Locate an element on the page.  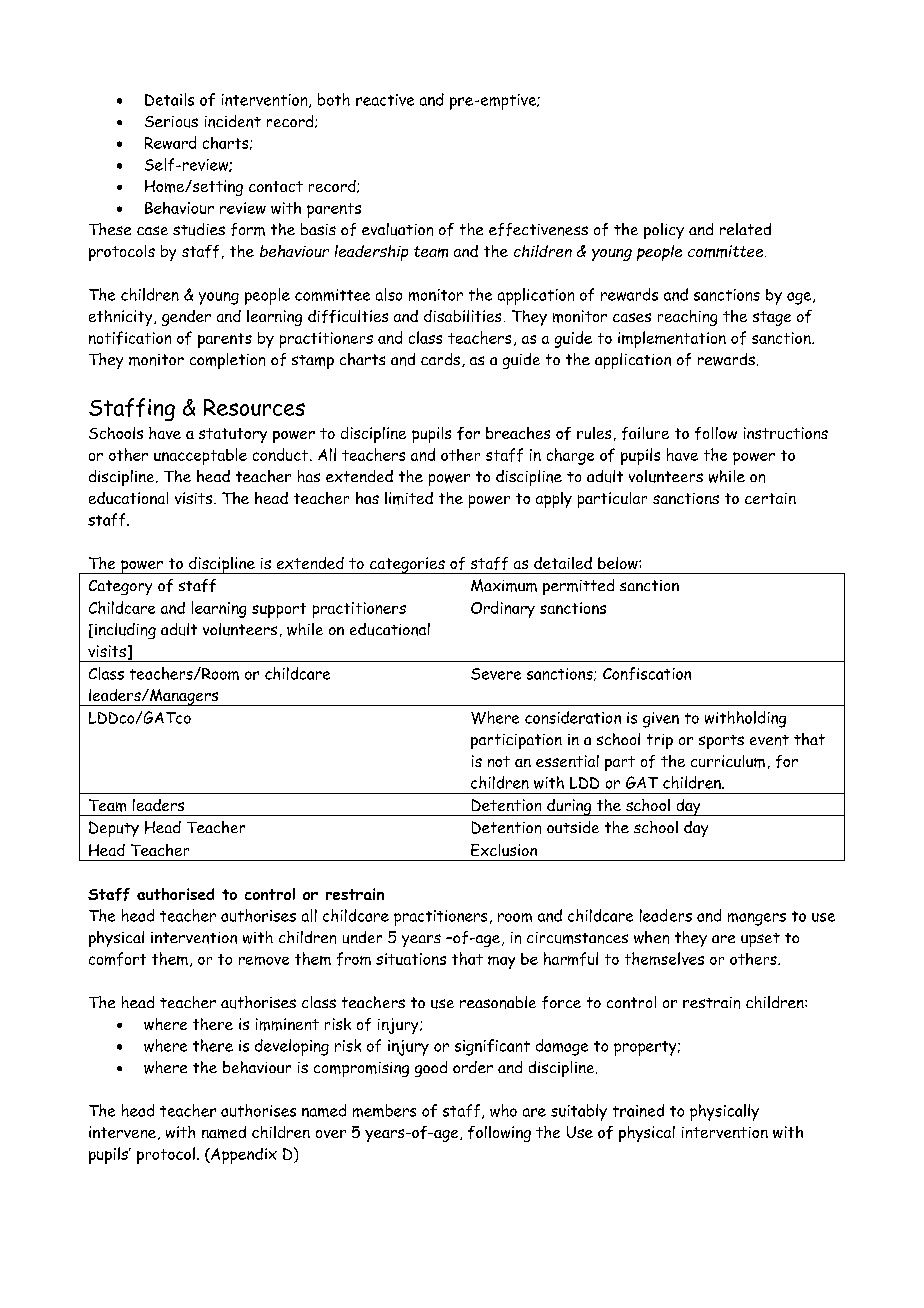
unacceptable is located at coordinates (200, 456).
